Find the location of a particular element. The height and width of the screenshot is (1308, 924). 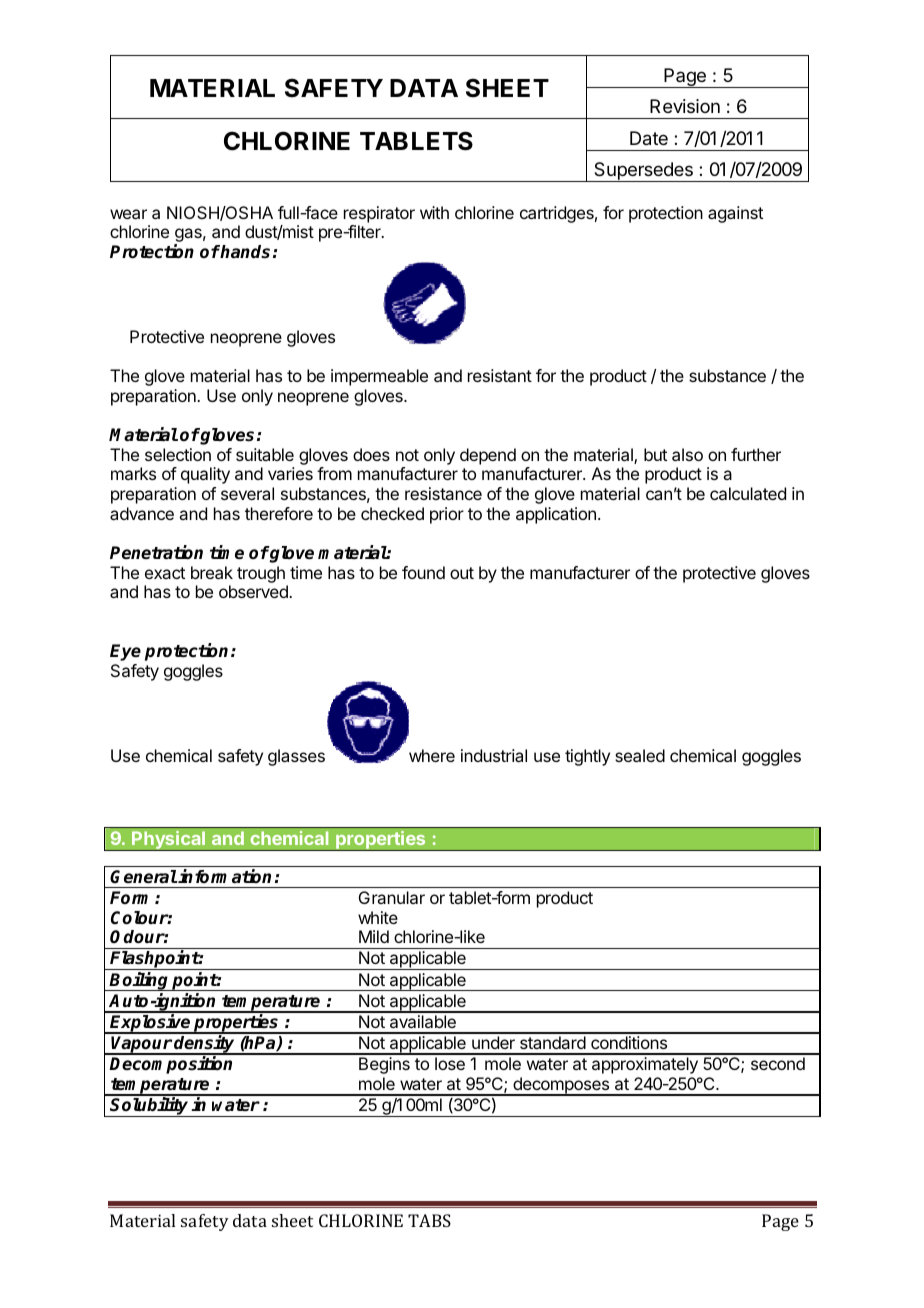

second is located at coordinates (778, 1063).
